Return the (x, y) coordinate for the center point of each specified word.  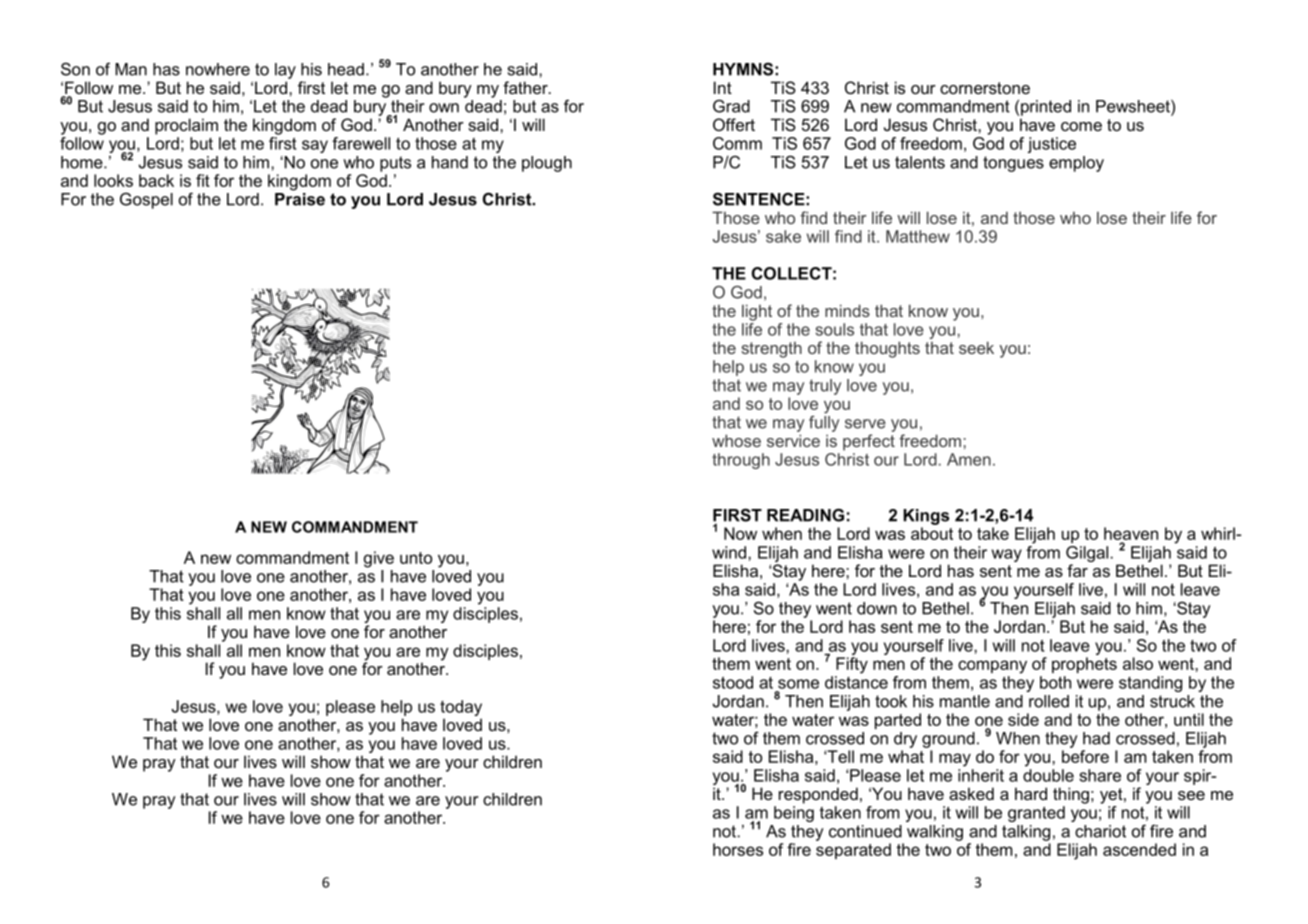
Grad (731, 106)
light (757, 312)
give (379, 559)
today (461, 708)
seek (976, 347)
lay (285, 71)
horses (738, 849)
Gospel (146, 200)
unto (416, 558)
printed (1046, 108)
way (1007, 555)
